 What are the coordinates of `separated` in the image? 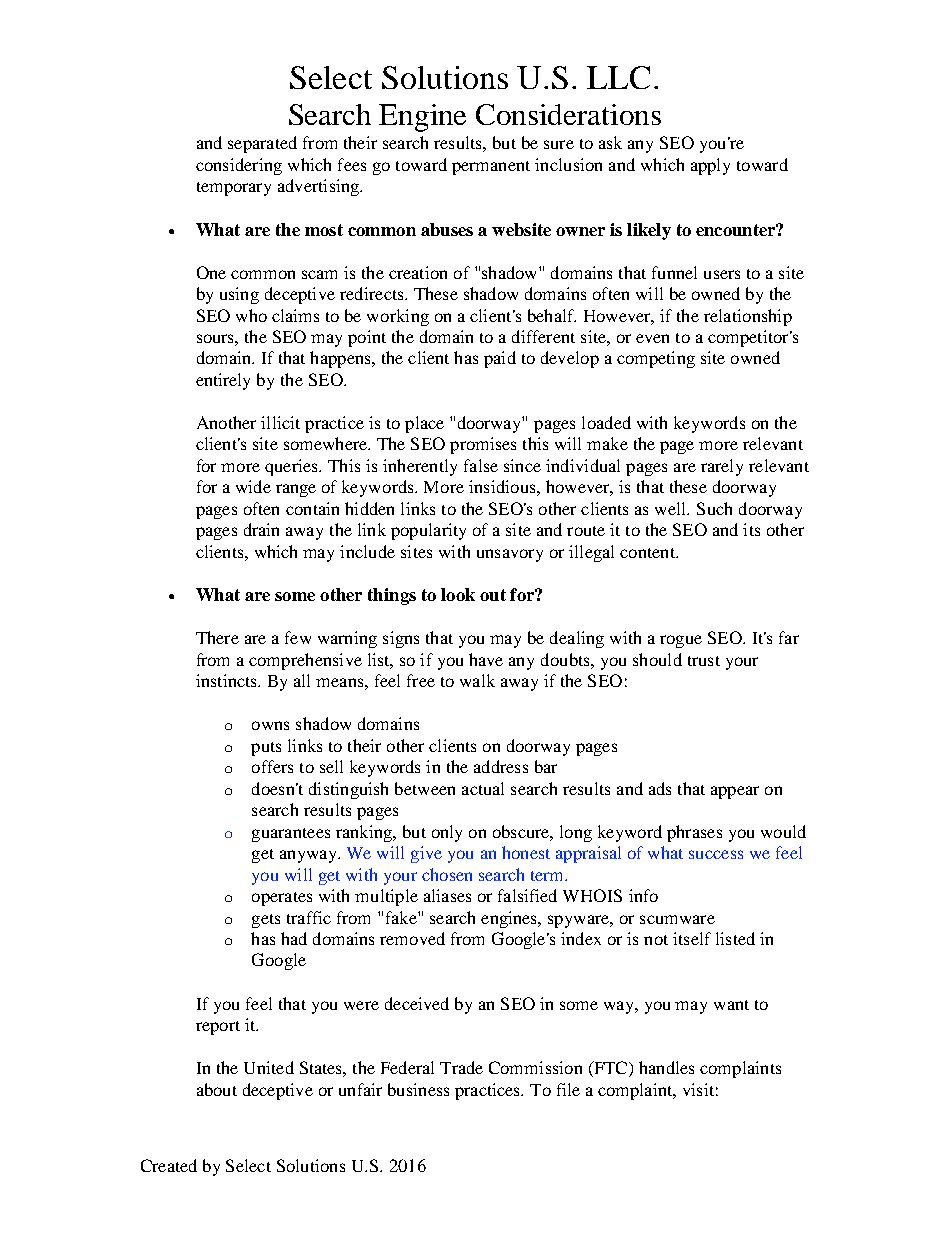 It's located at (262, 144).
